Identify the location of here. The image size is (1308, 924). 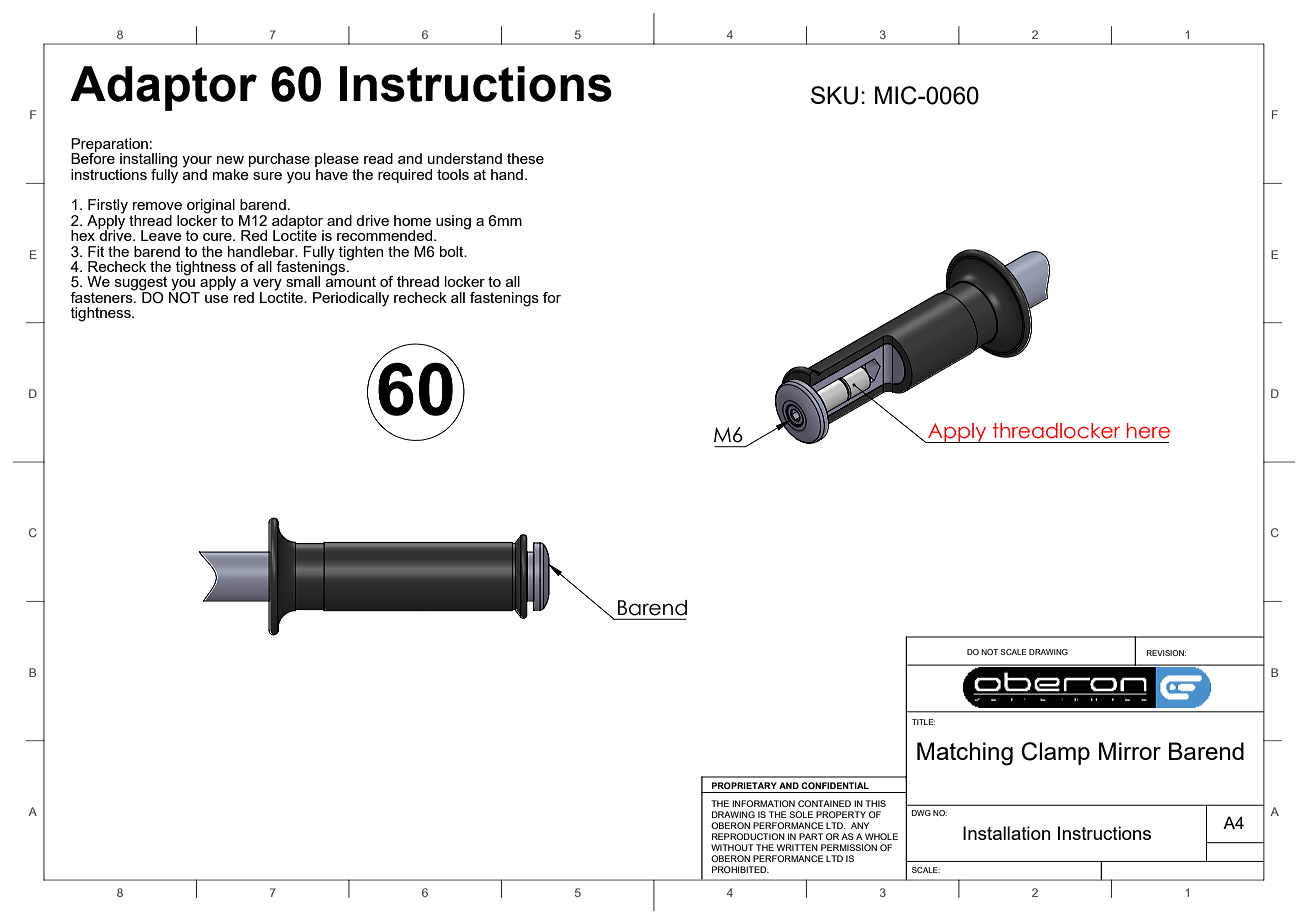
(1148, 431).
